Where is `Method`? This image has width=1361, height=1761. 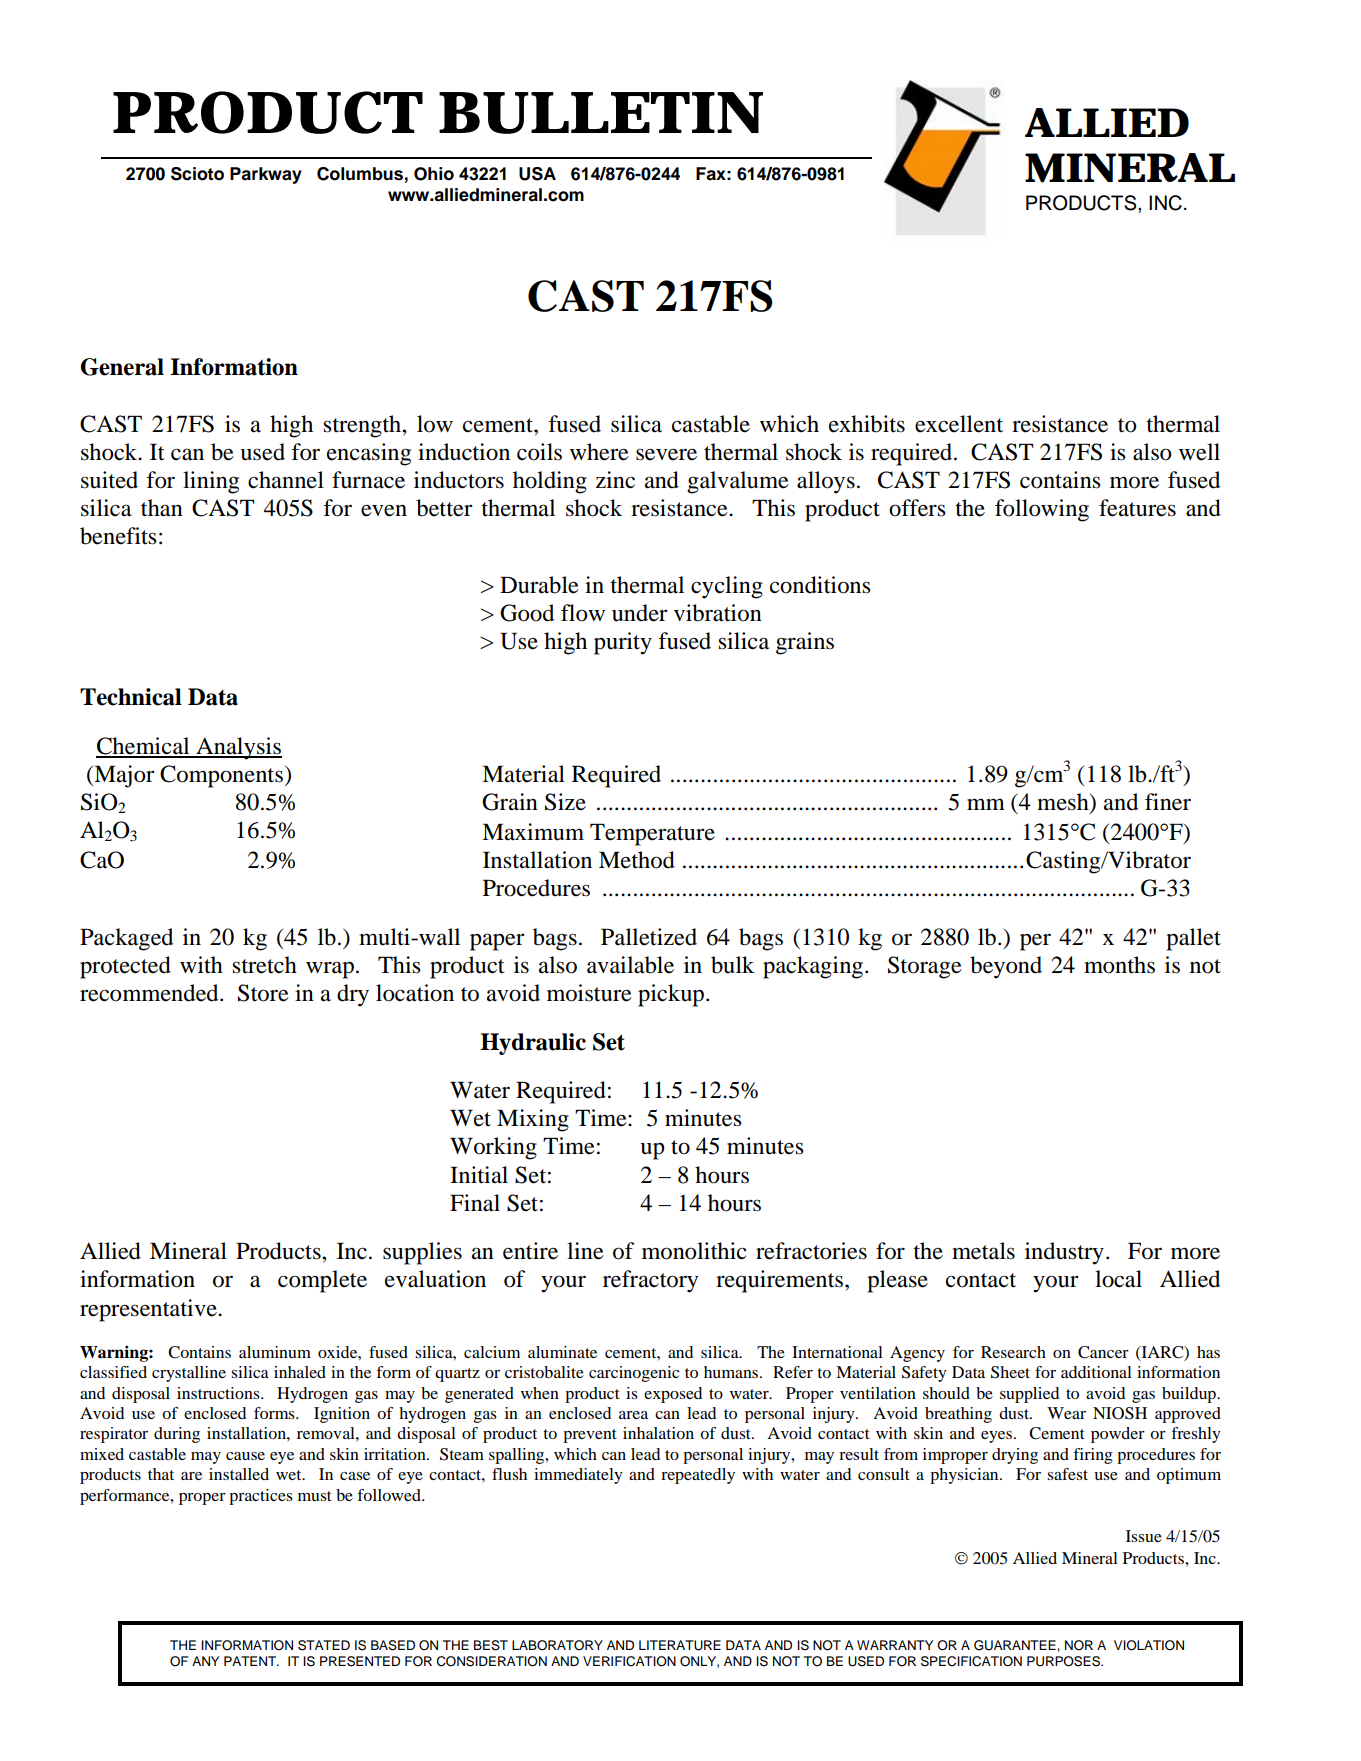 Method is located at coordinates (637, 860).
